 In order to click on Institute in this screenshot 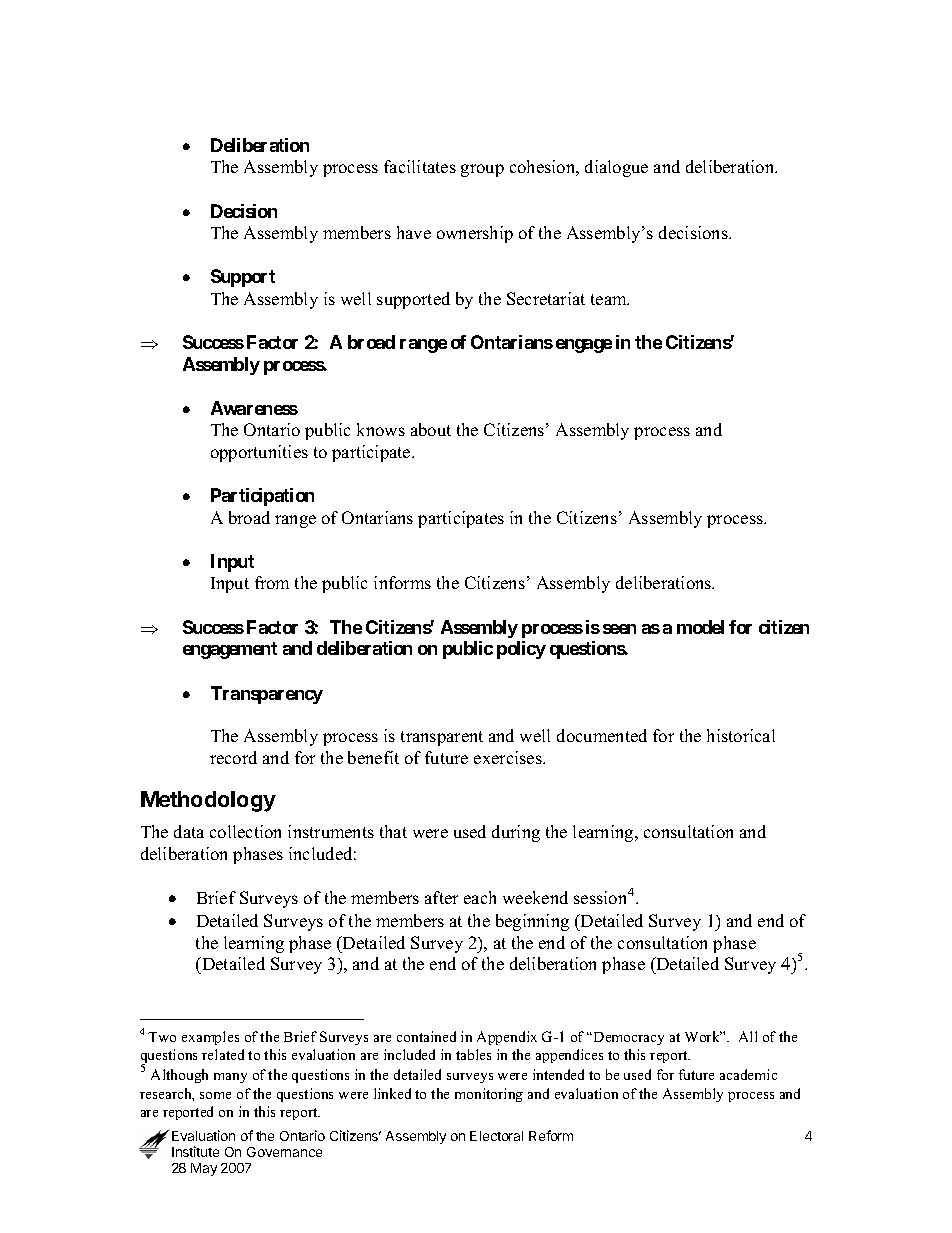, I will do `click(195, 1151)`.
